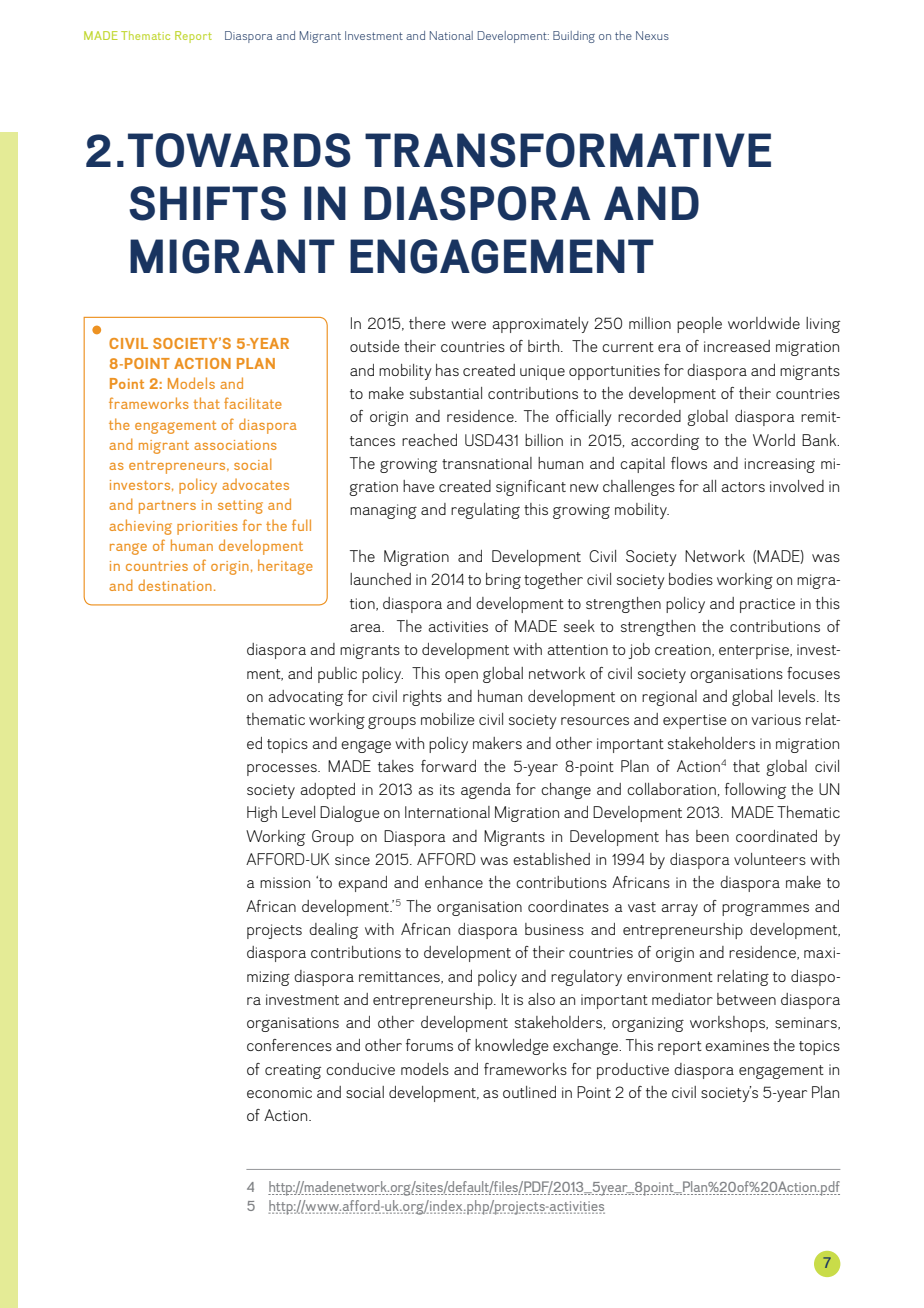 Image resolution: width=924 pixels, height=1308 pixels. What do you see at coordinates (279, 1092) in the screenshot?
I see `economic` at bounding box center [279, 1092].
